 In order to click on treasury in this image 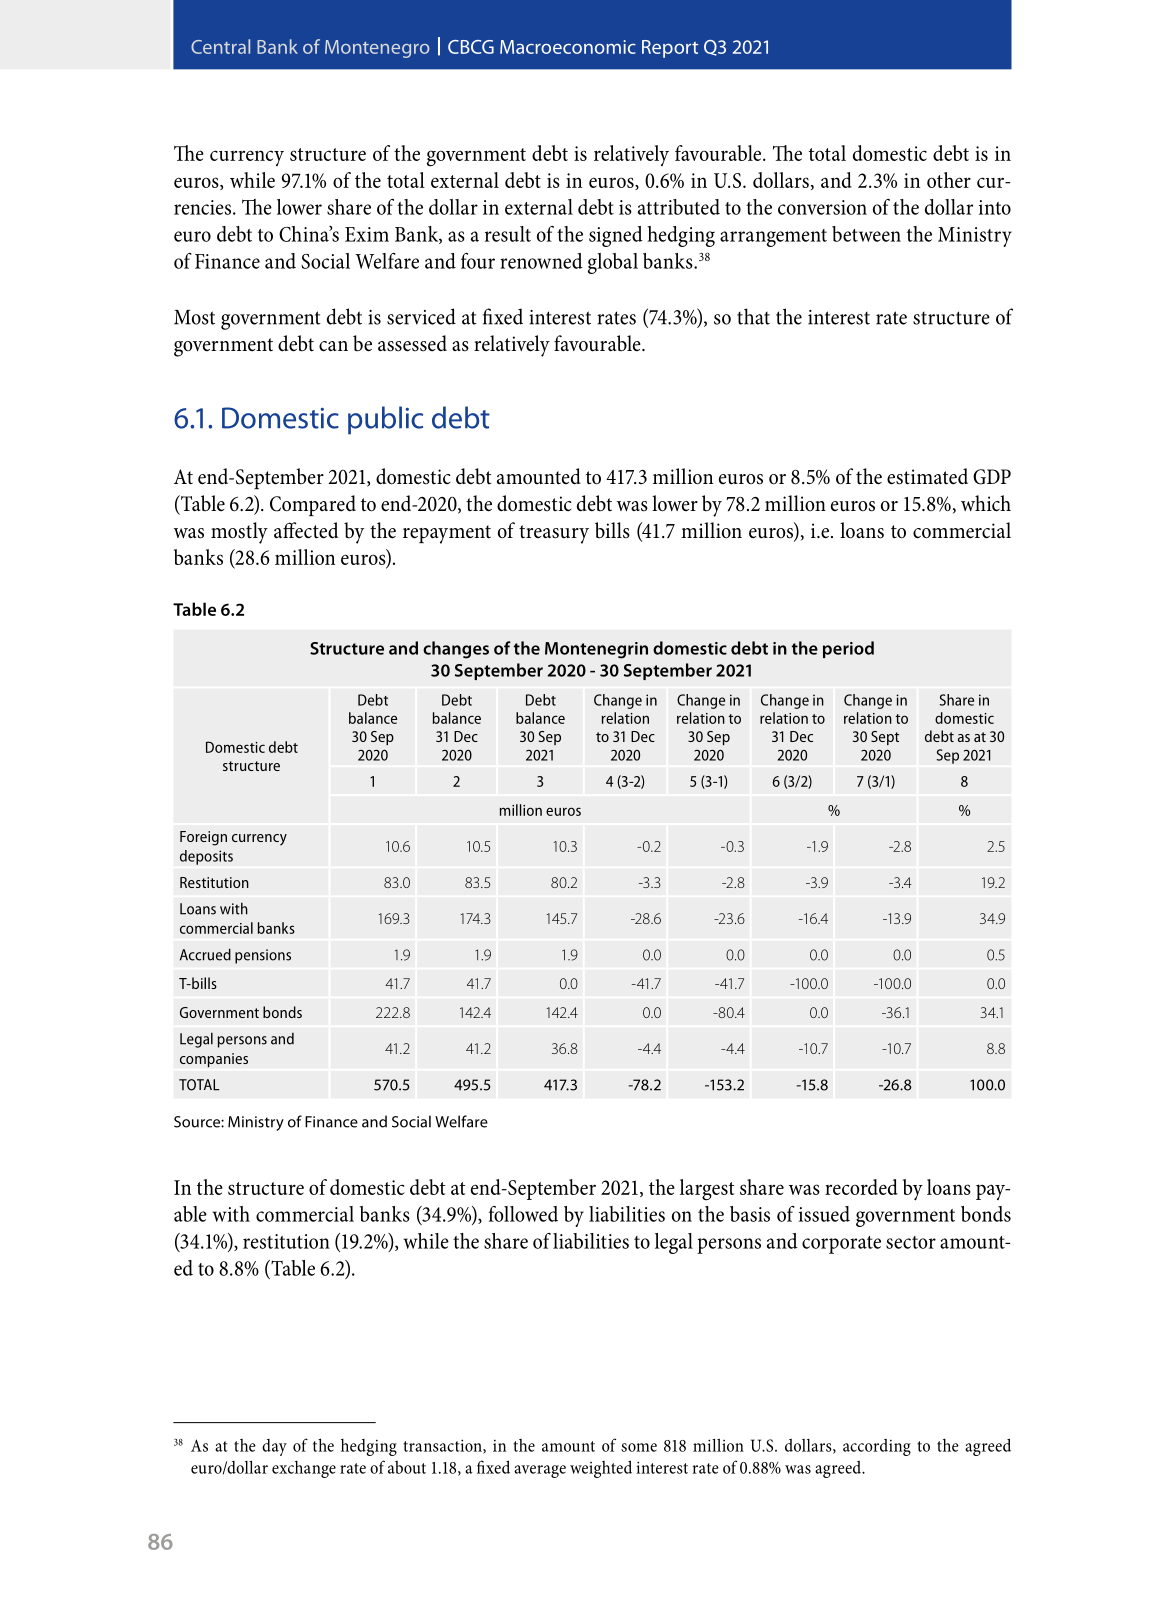, I will do `click(554, 534)`.
